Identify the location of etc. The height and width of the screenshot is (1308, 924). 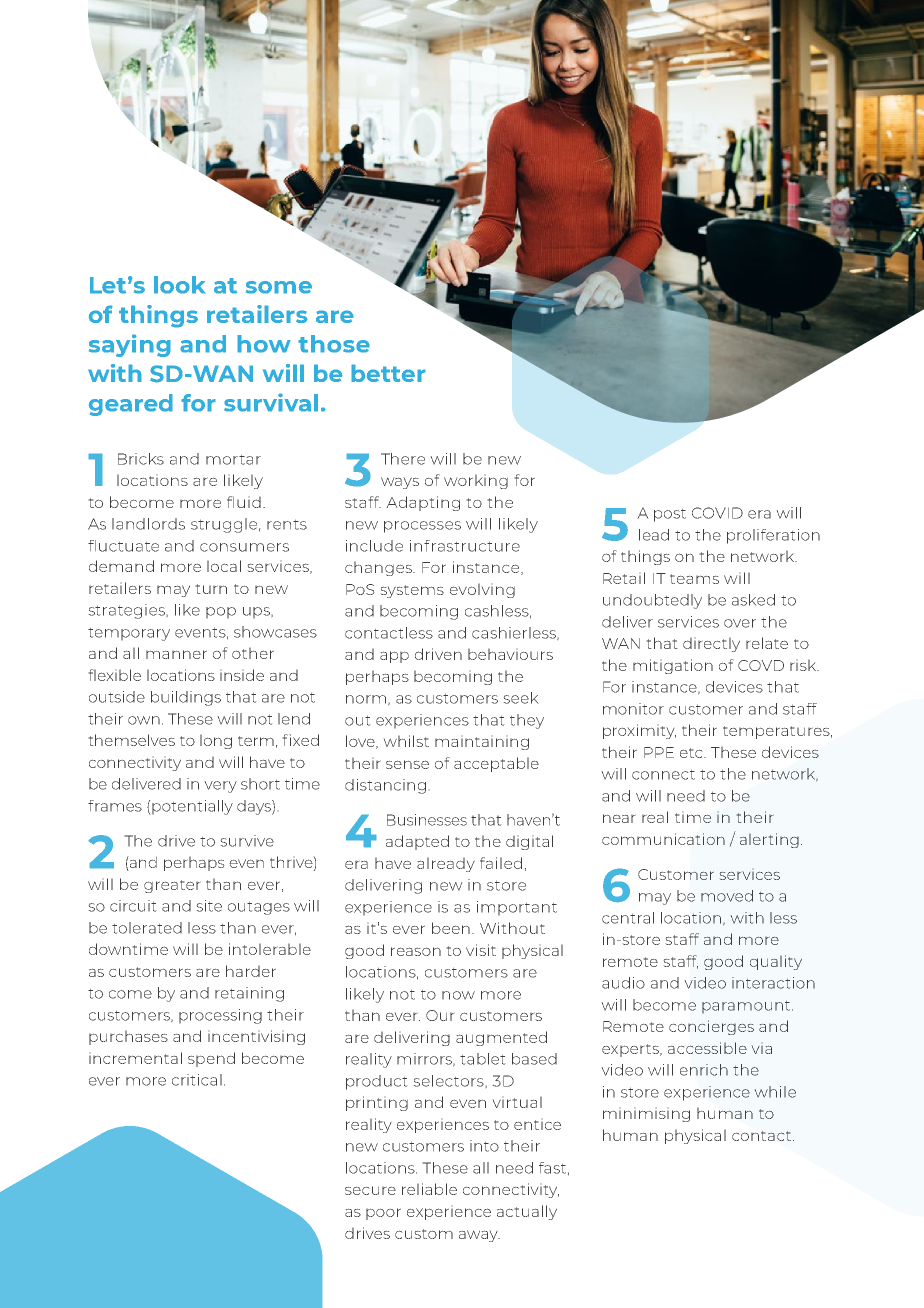
(692, 753).
